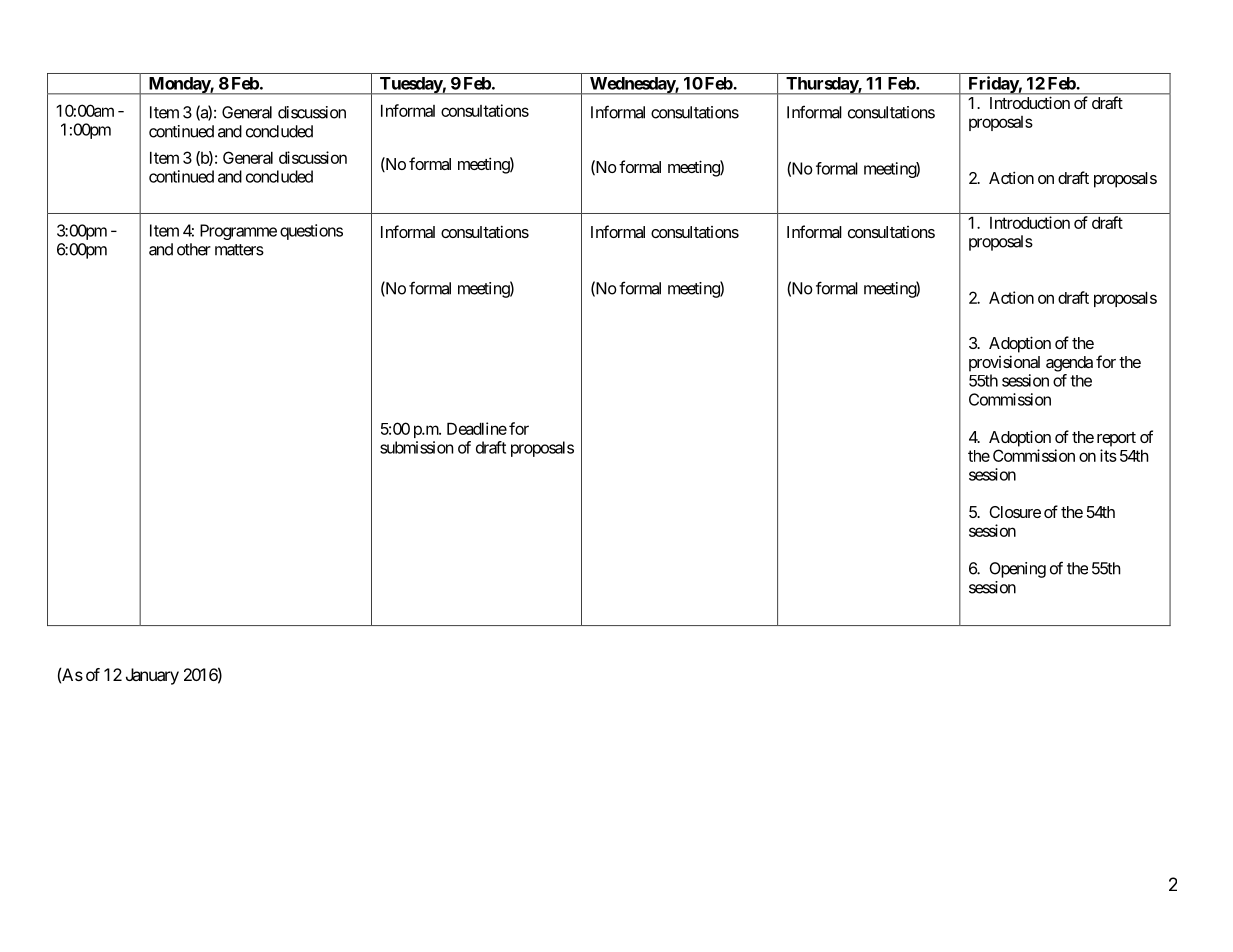  I want to click on Programme, so click(238, 232).
